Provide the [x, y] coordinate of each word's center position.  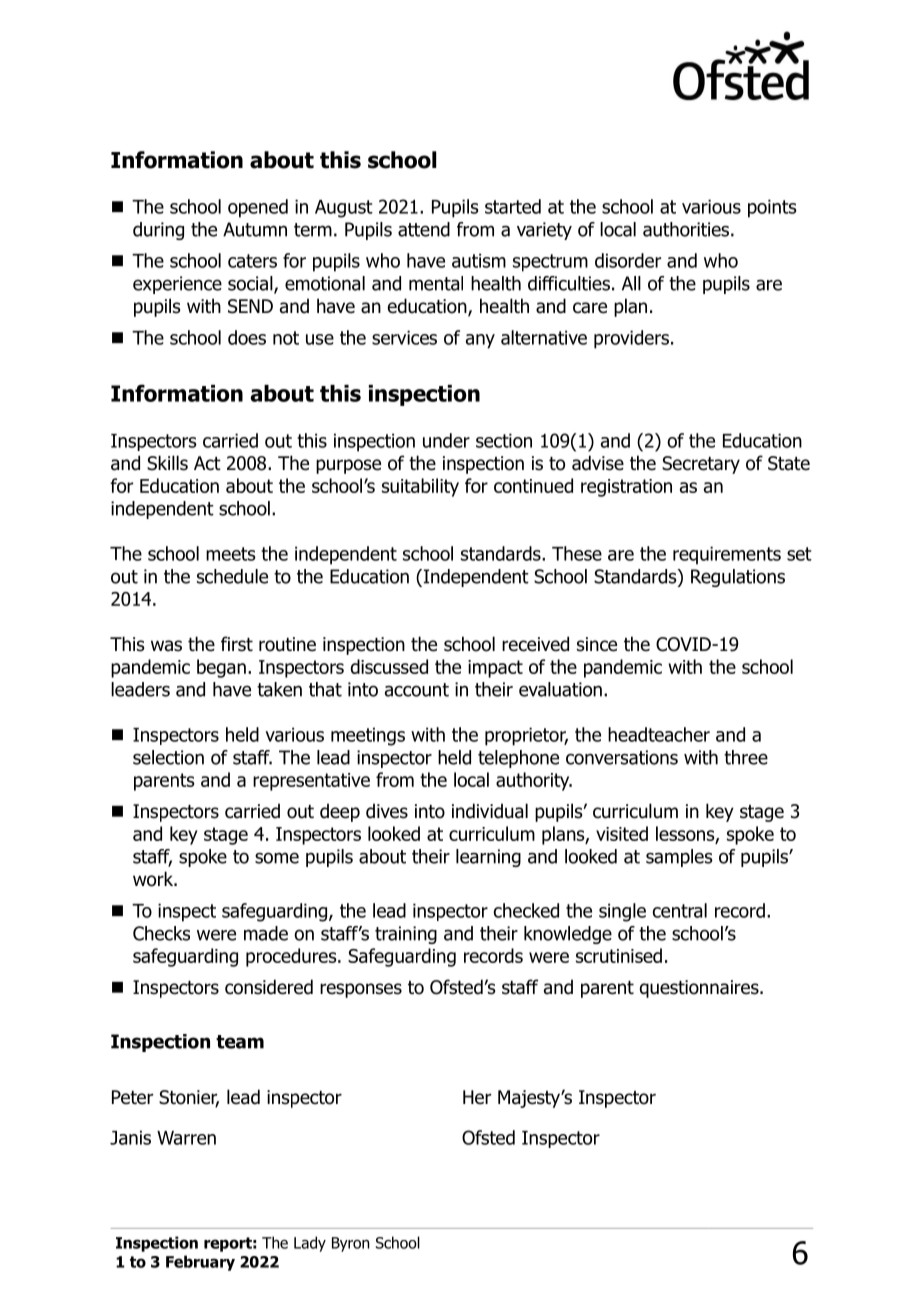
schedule [232, 576]
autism [479, 260]
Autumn [255, 229]
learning [488, 858]
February [200, 1263]
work [154, 879]
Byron [351, 1244]
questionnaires [700, 989]
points [772, 208]
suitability [420, 487]
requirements [727, 555]
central [680, 910]
